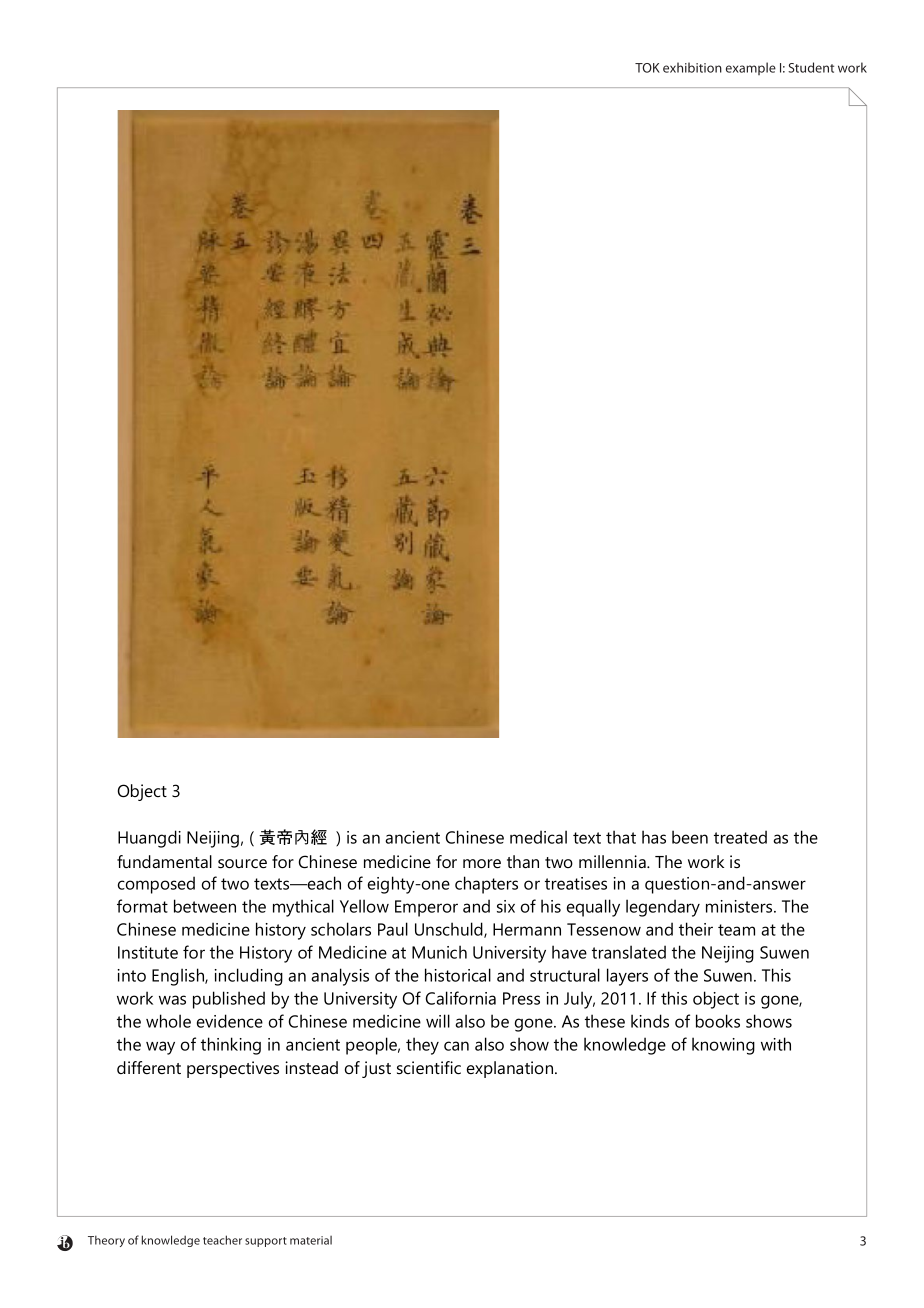  Describe the element at coordinates (266, 1242) in the image. I see `support` at that location.
